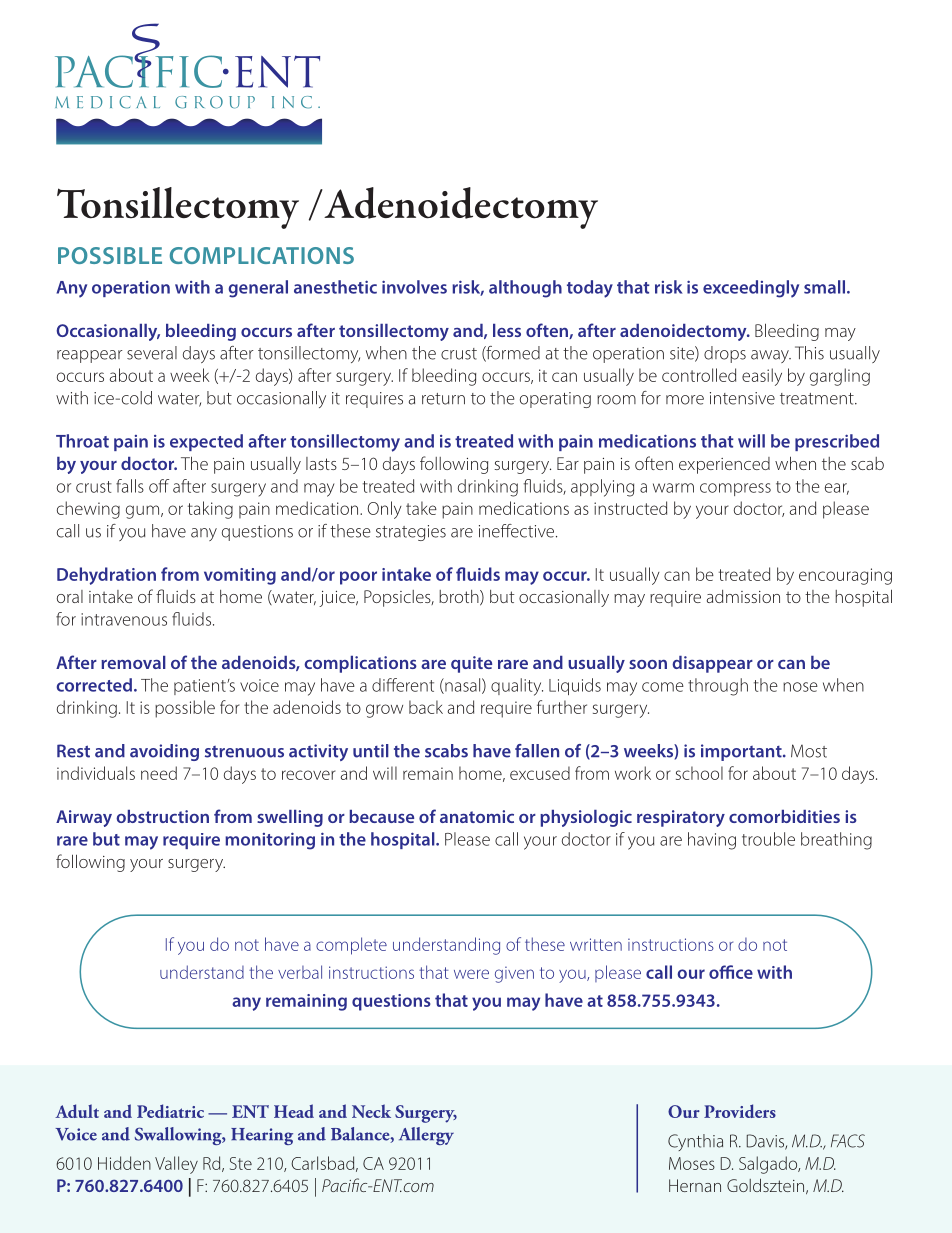 The image size is (952, 1233). Describe the element at coordinates (769, 1165) in the screenshot. I see `Salgado` at that location.
